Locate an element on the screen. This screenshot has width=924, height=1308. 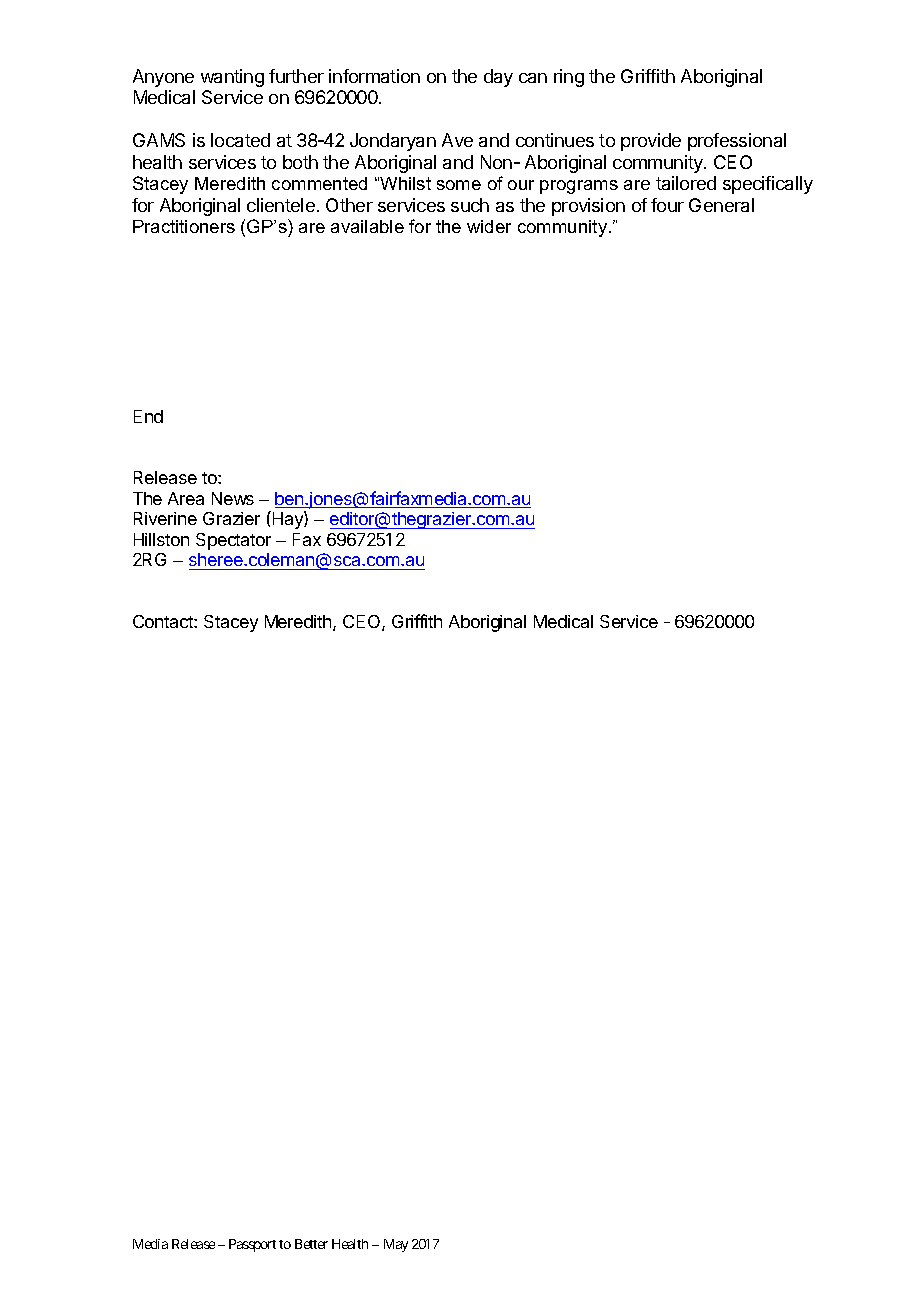
wider is located at coordinates (489, 226).
